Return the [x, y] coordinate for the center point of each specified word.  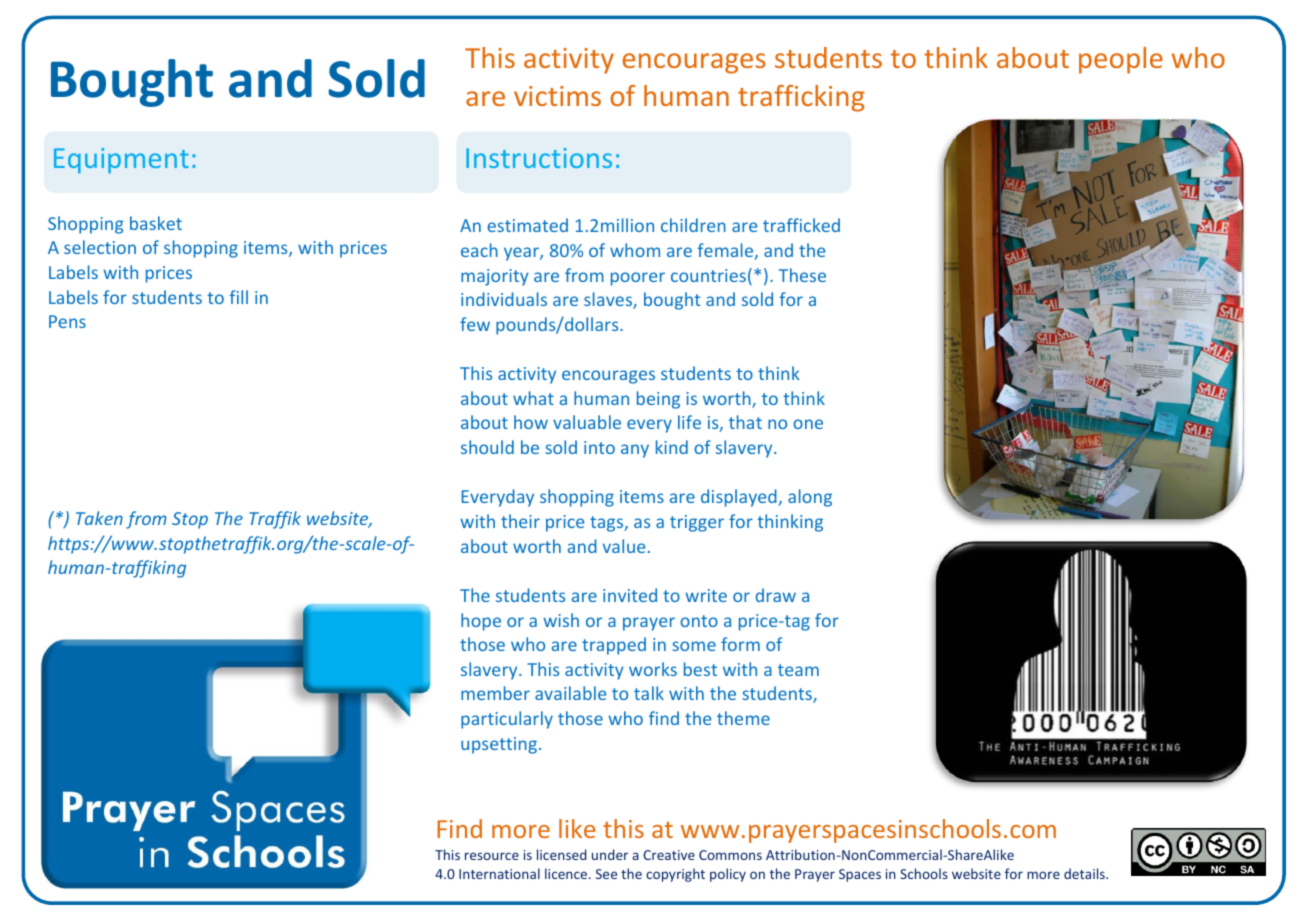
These [802, 275]
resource [492, 856]
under [610, 854]
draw [776, 595]
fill [238, 297]
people [1121, 60]
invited [630, 595]
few [475, 324]
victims [557, 96]
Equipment [121, 161]
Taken [99, 518]
